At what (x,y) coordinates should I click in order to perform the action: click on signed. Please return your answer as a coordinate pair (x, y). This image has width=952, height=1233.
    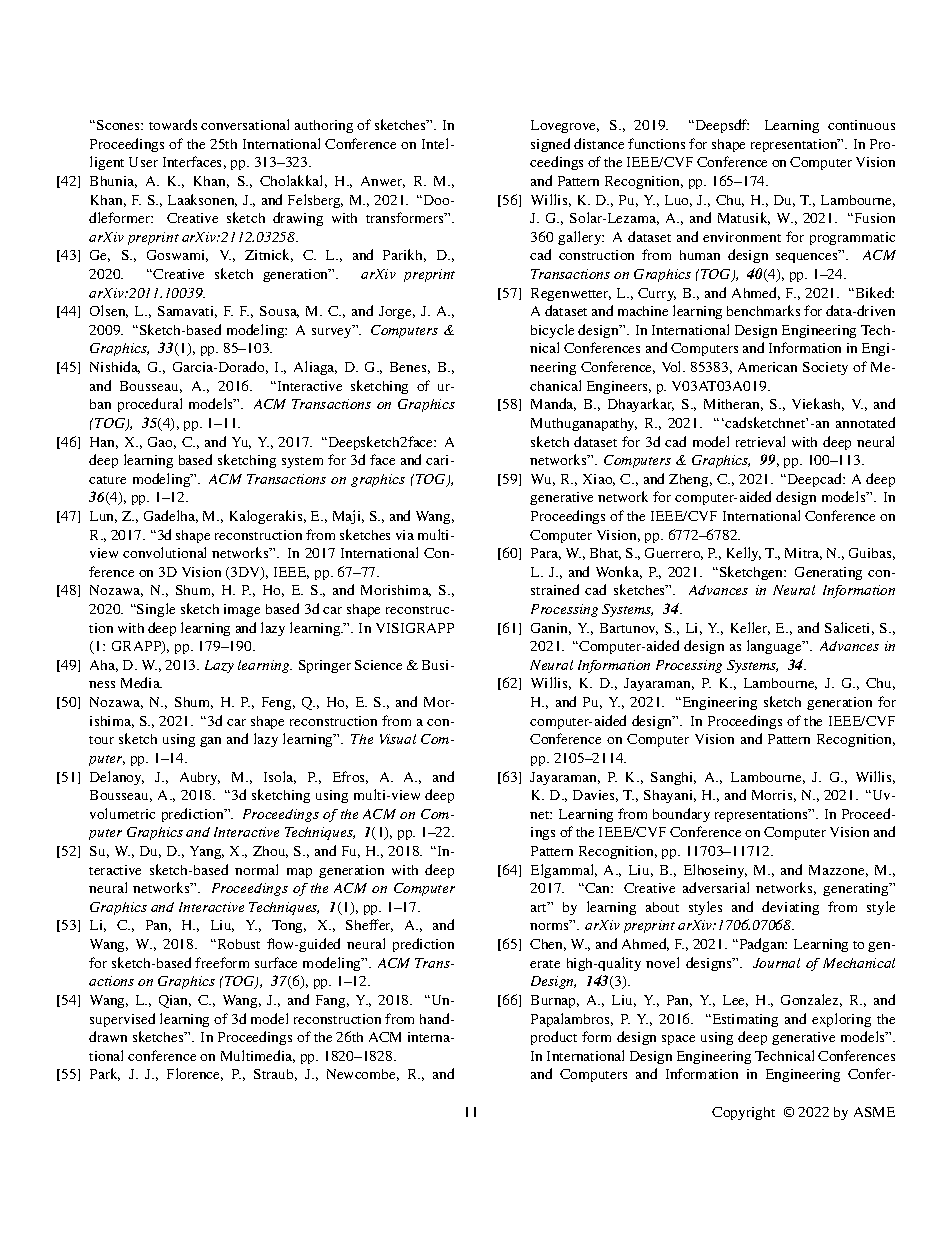
    Looking at the image, I should click on (550, 145).
